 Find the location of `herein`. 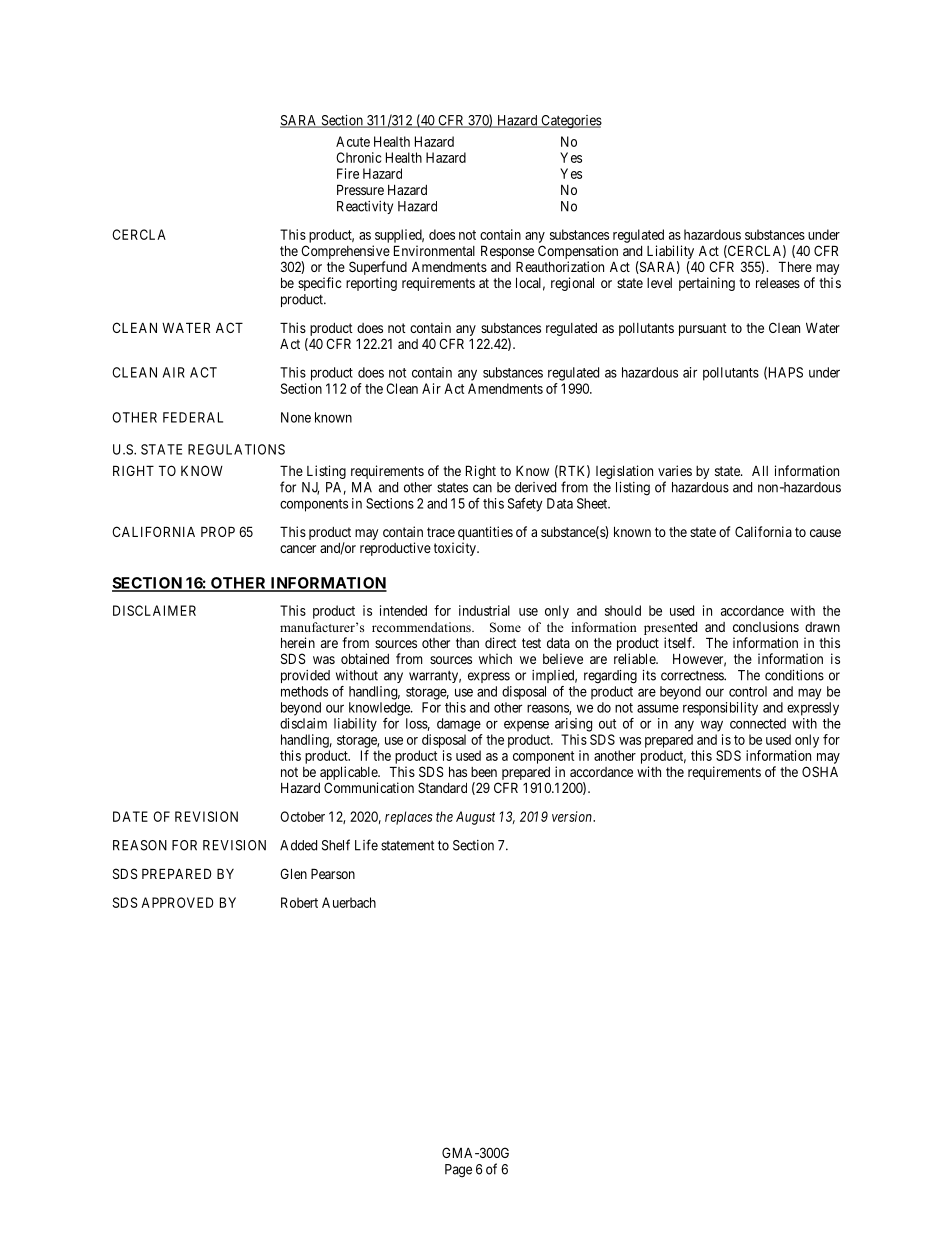

herein is located at coordinates (298, 642).
